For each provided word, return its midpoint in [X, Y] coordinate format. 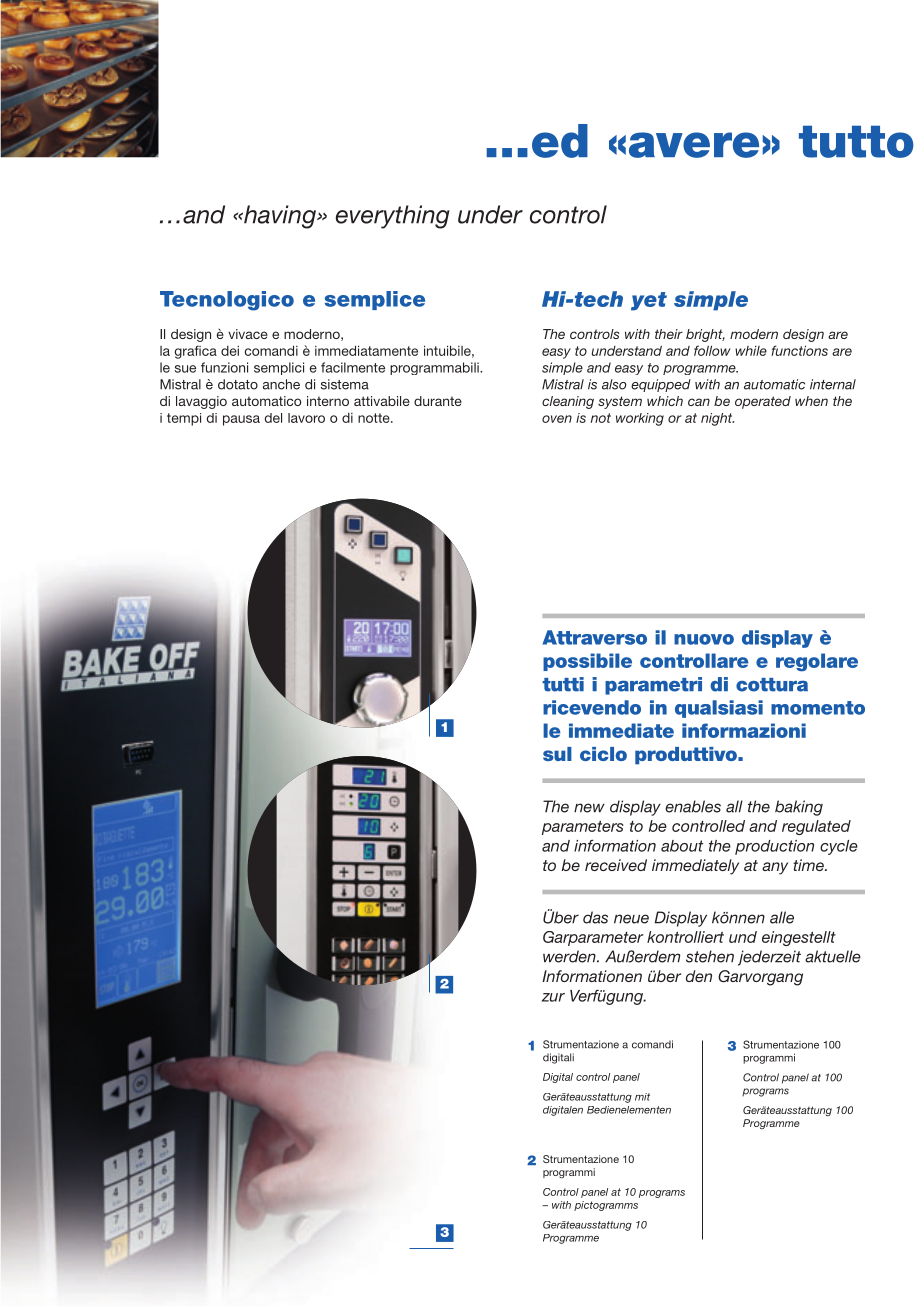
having [280, 217]
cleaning [568, 402]
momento [818, 708]
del [273, 418]
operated [763, 402]
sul [557, 754]
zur [553, 997]
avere [694, 145]
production [774, 847]
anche [281, 384]
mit [642, 1097]
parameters [583, 828]
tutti [563, 684]
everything [393, 217]
